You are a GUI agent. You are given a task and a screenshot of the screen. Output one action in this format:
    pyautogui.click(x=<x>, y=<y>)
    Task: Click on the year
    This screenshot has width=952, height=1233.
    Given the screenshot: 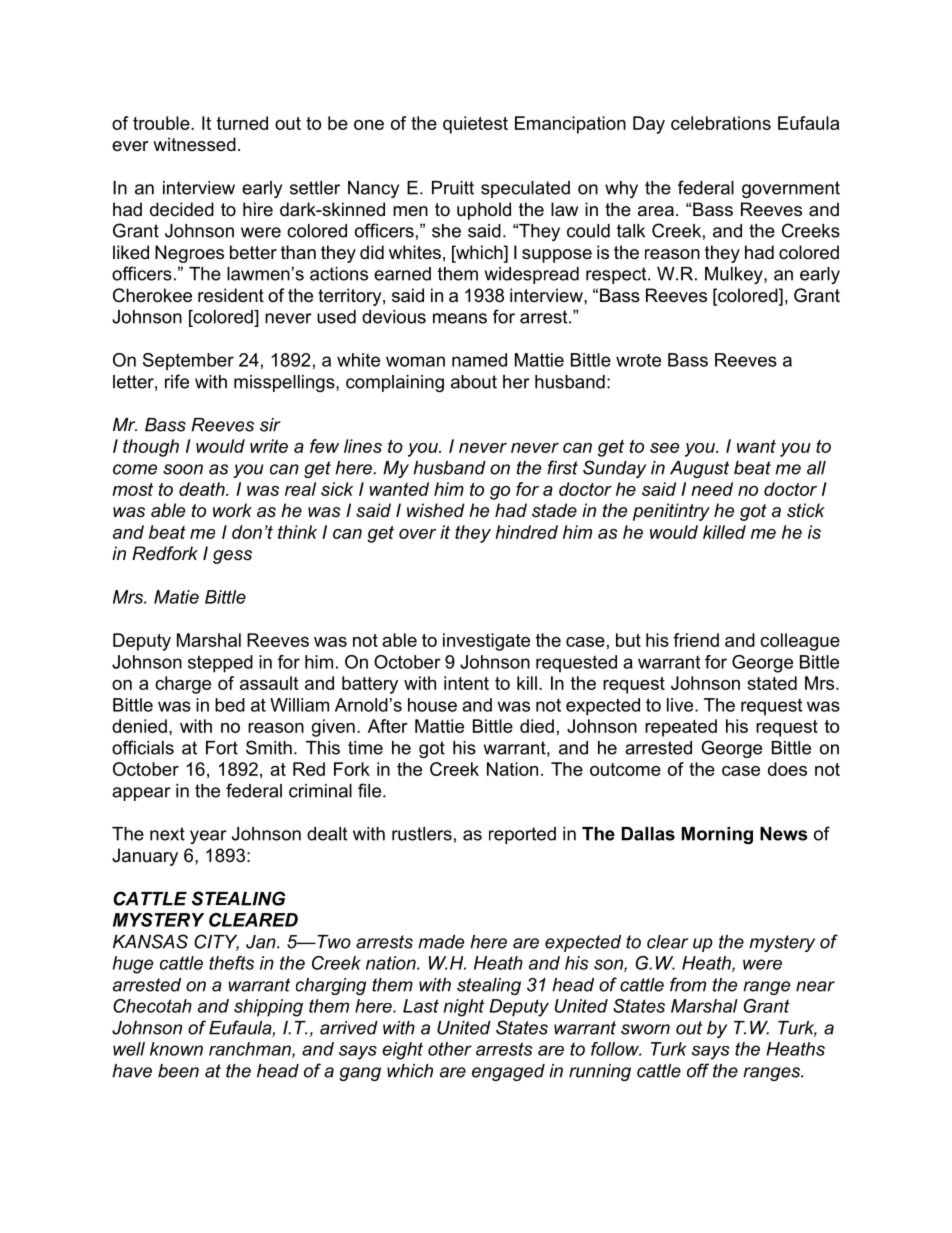 What is the action you would take?
    pyautogui.click(x=208, y=837)
